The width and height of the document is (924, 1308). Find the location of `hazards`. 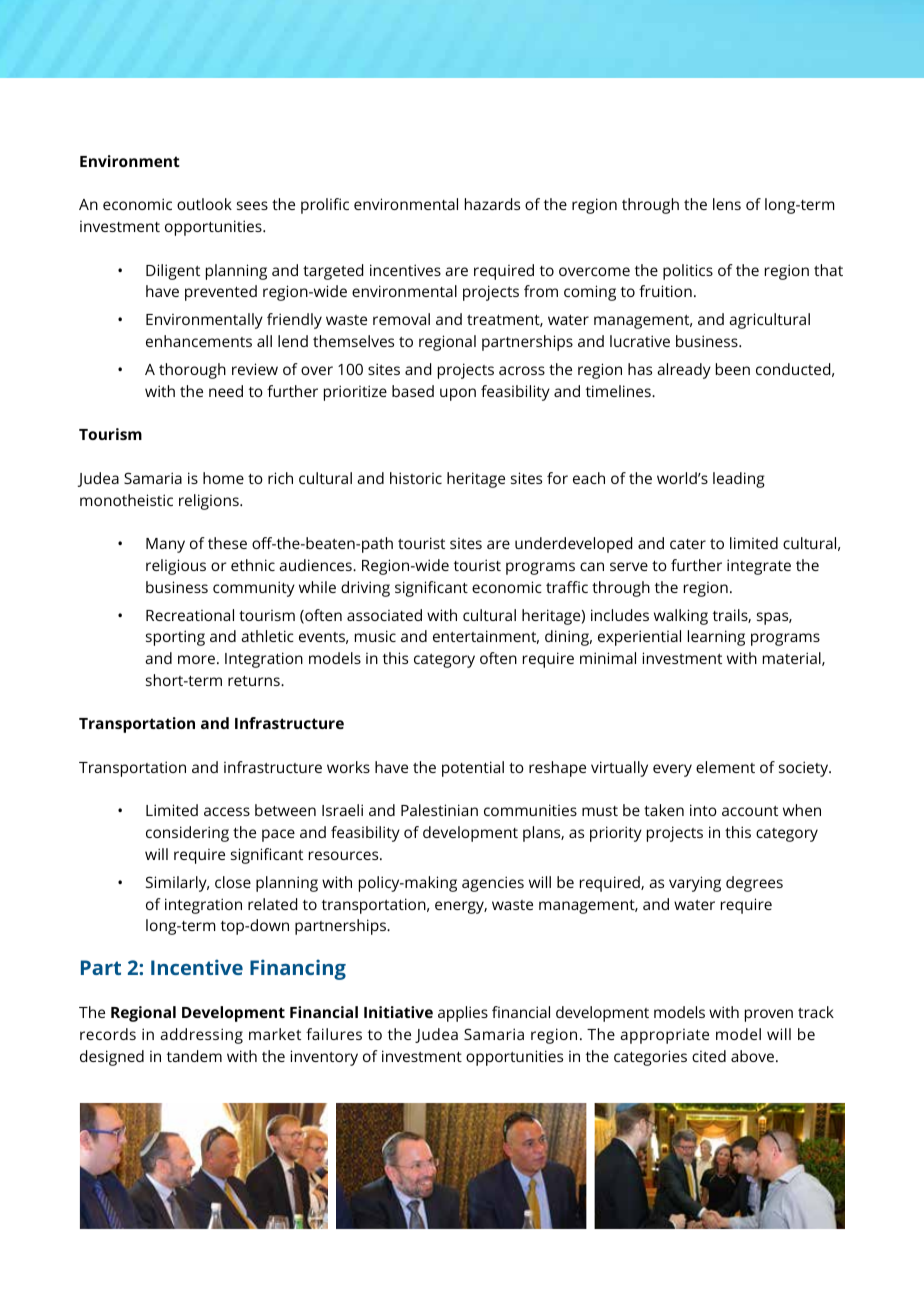

hazards is located at coordinates (492, 204).
